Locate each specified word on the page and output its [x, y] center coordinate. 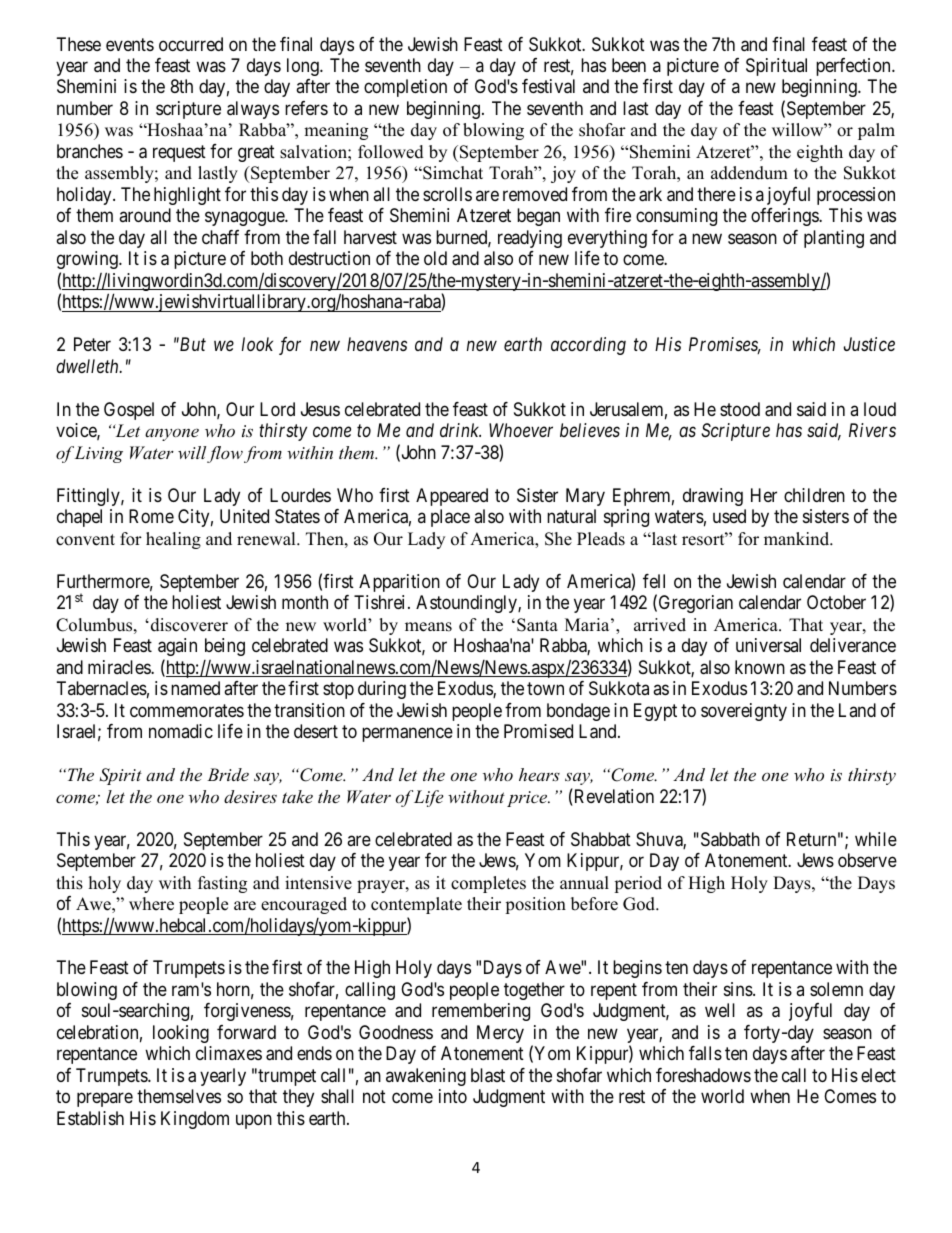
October [836, 602]
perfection [854, 67]
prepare [105, 1100]
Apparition [399, 583]
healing [173, 540]
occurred [191, 44]
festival [548, 86]
